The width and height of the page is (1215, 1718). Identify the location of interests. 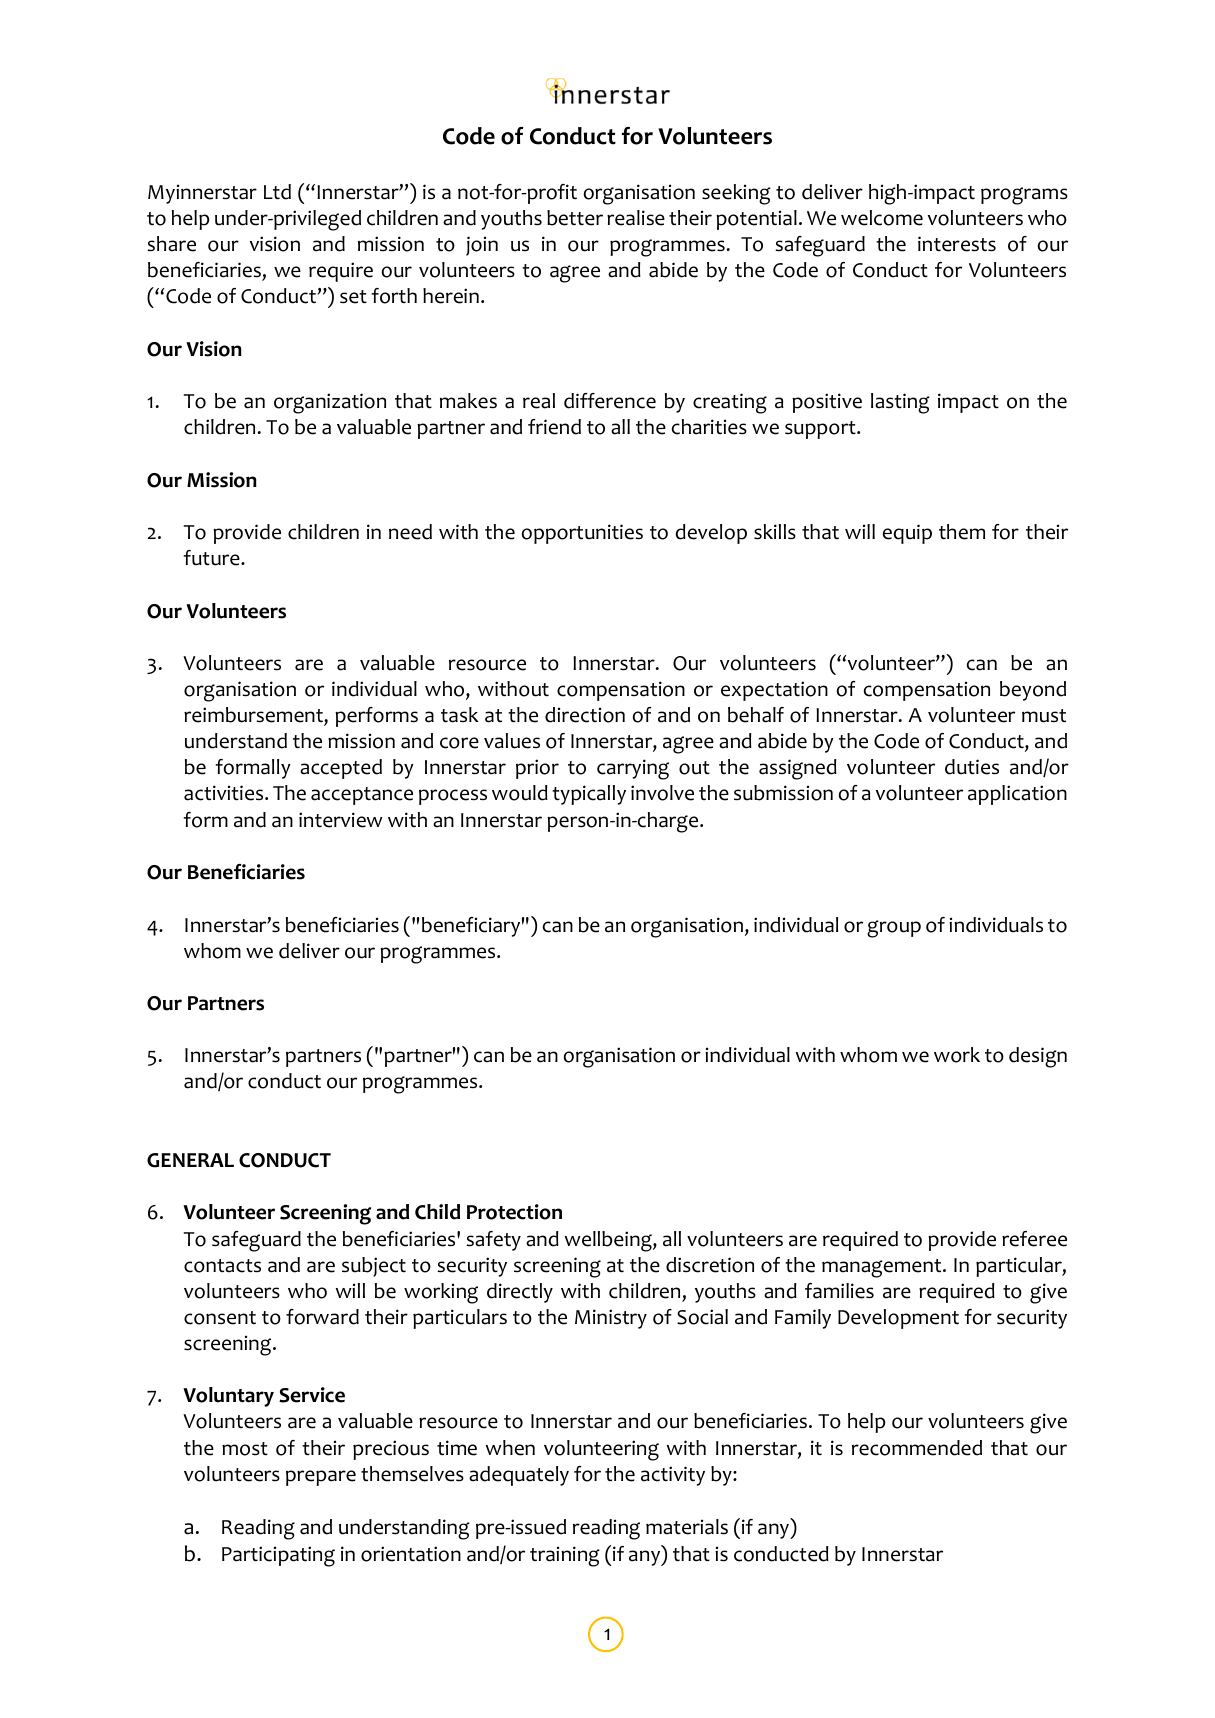
(957, 244).
